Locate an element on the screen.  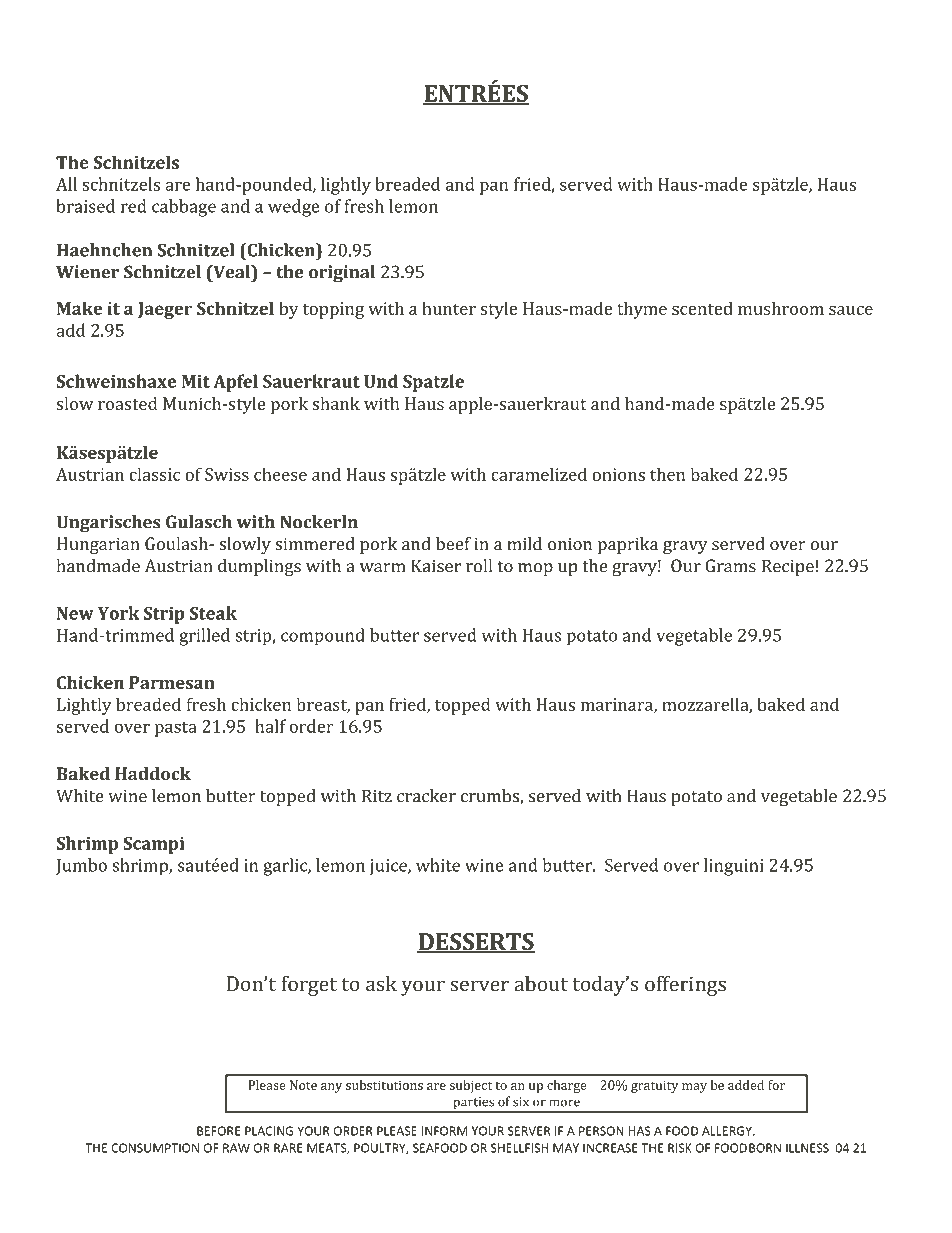
Veal is located at coordinates (232, 272).
